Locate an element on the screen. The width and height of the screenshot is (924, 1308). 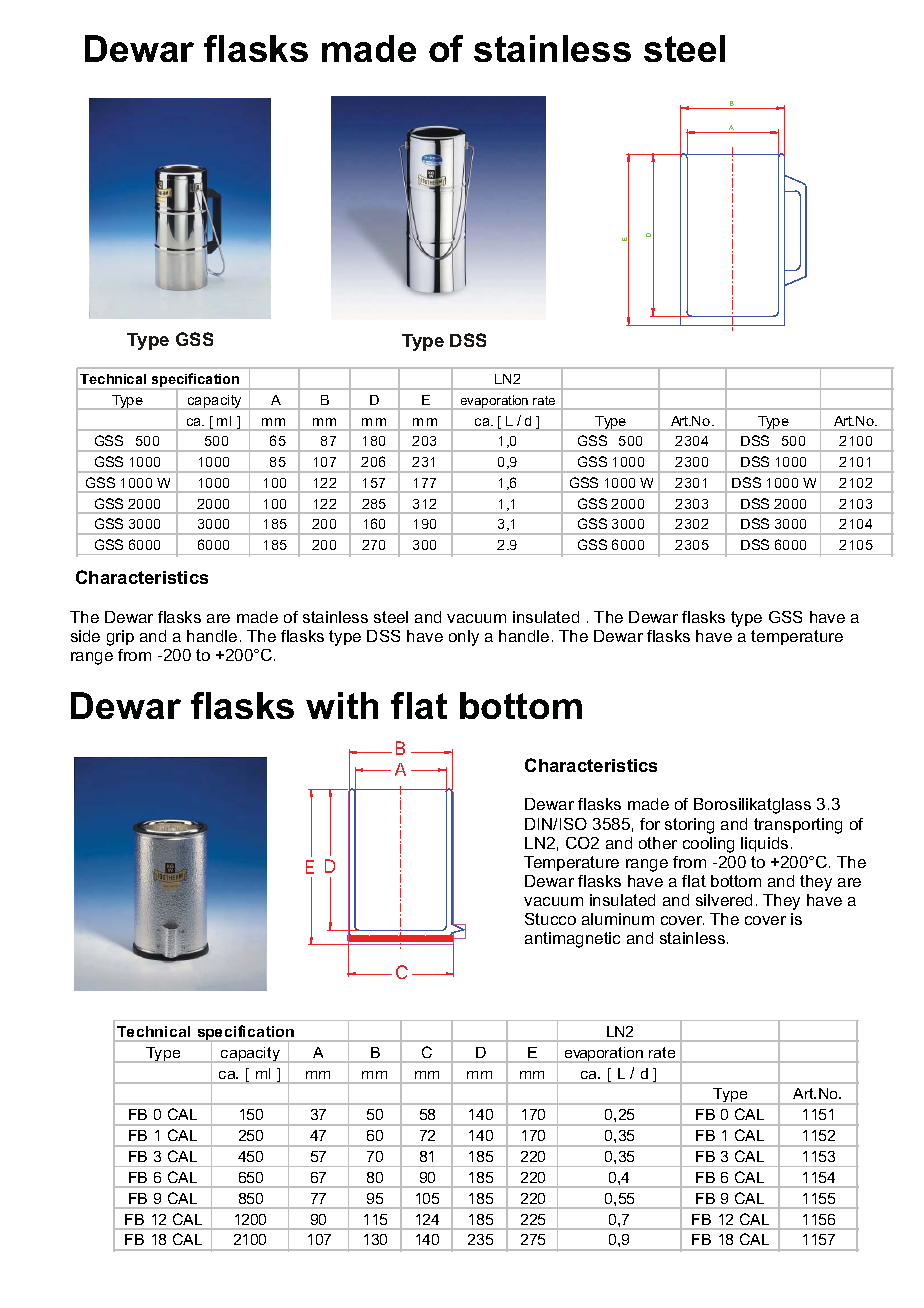
other is located at coordinates (658, 843).
